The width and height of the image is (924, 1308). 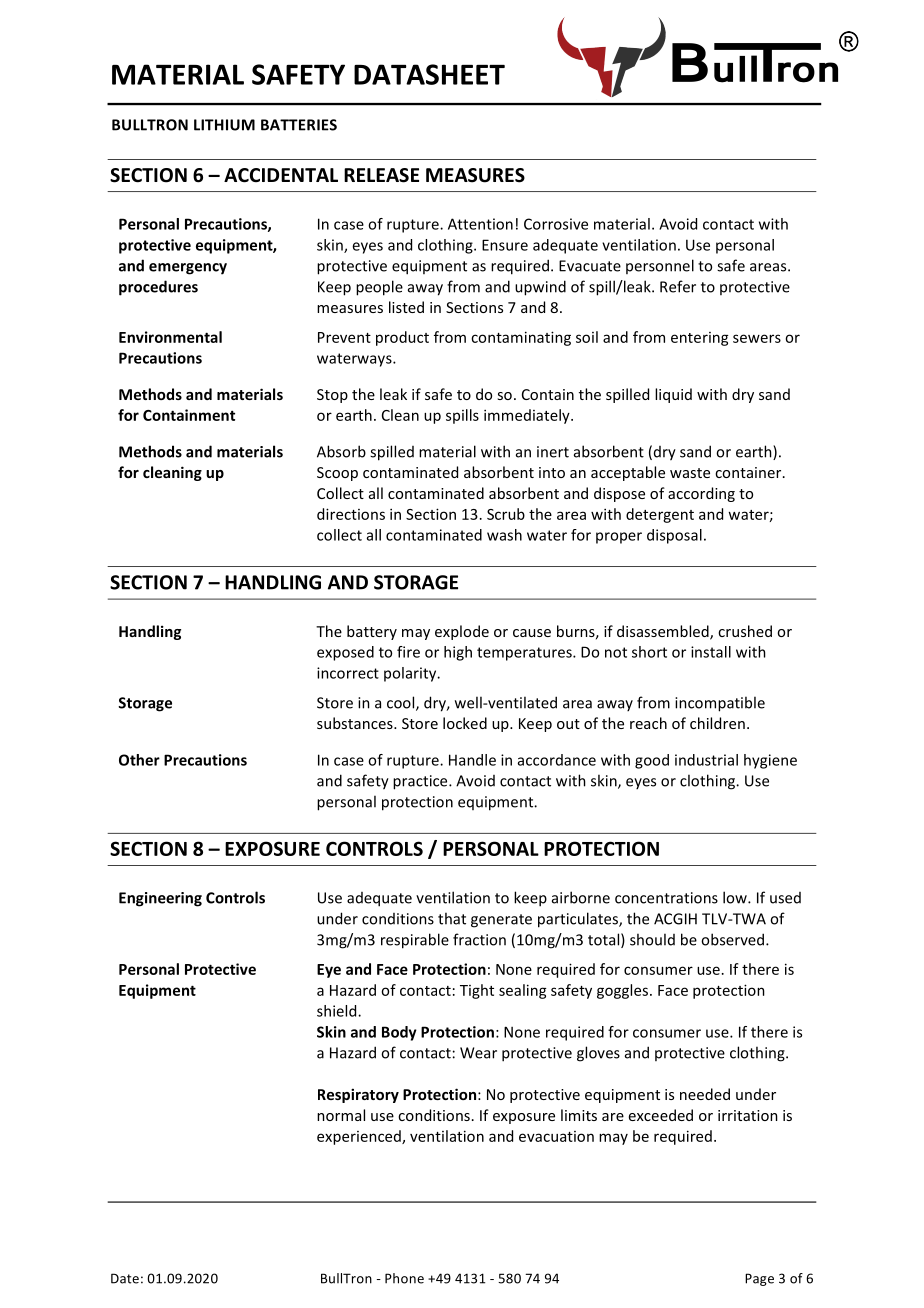 I want to click on fraction, so click(x=479, y=939).
